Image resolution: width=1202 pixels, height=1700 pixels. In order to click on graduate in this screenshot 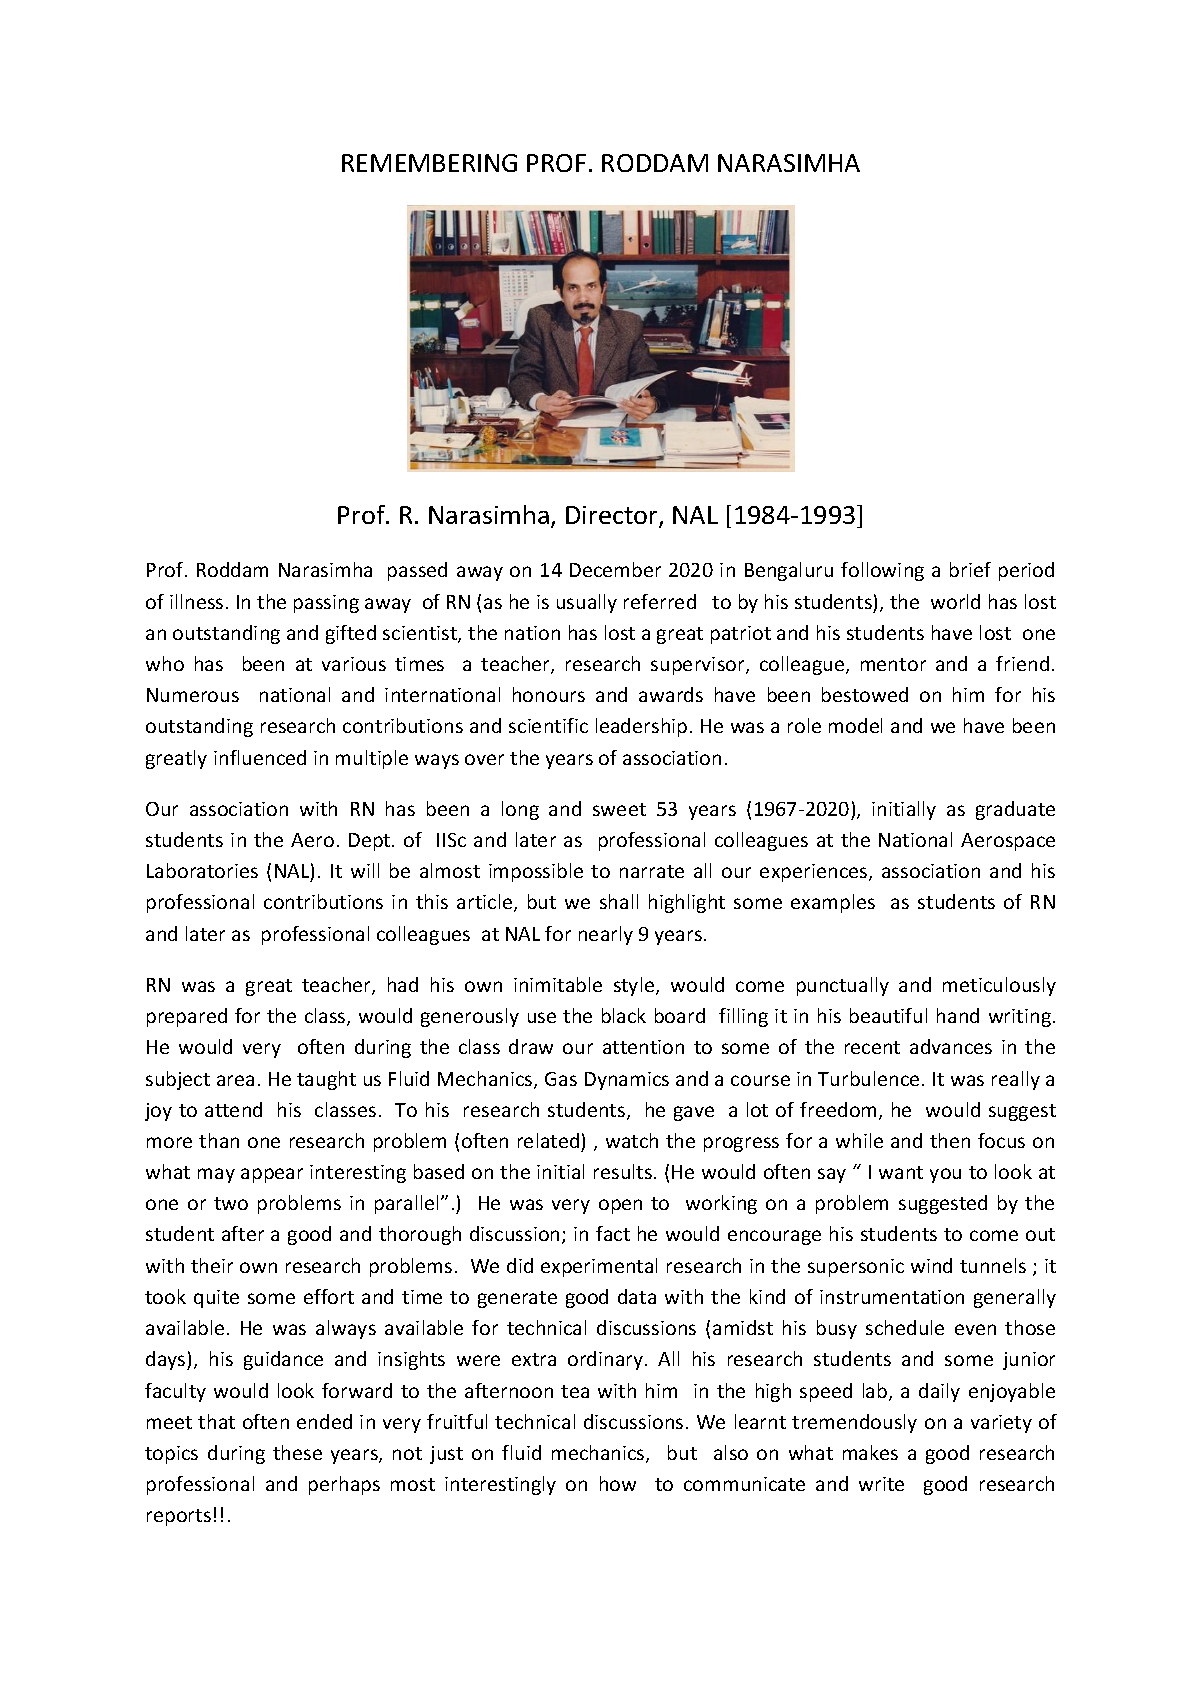, I will do `click(1015, 810)`.
